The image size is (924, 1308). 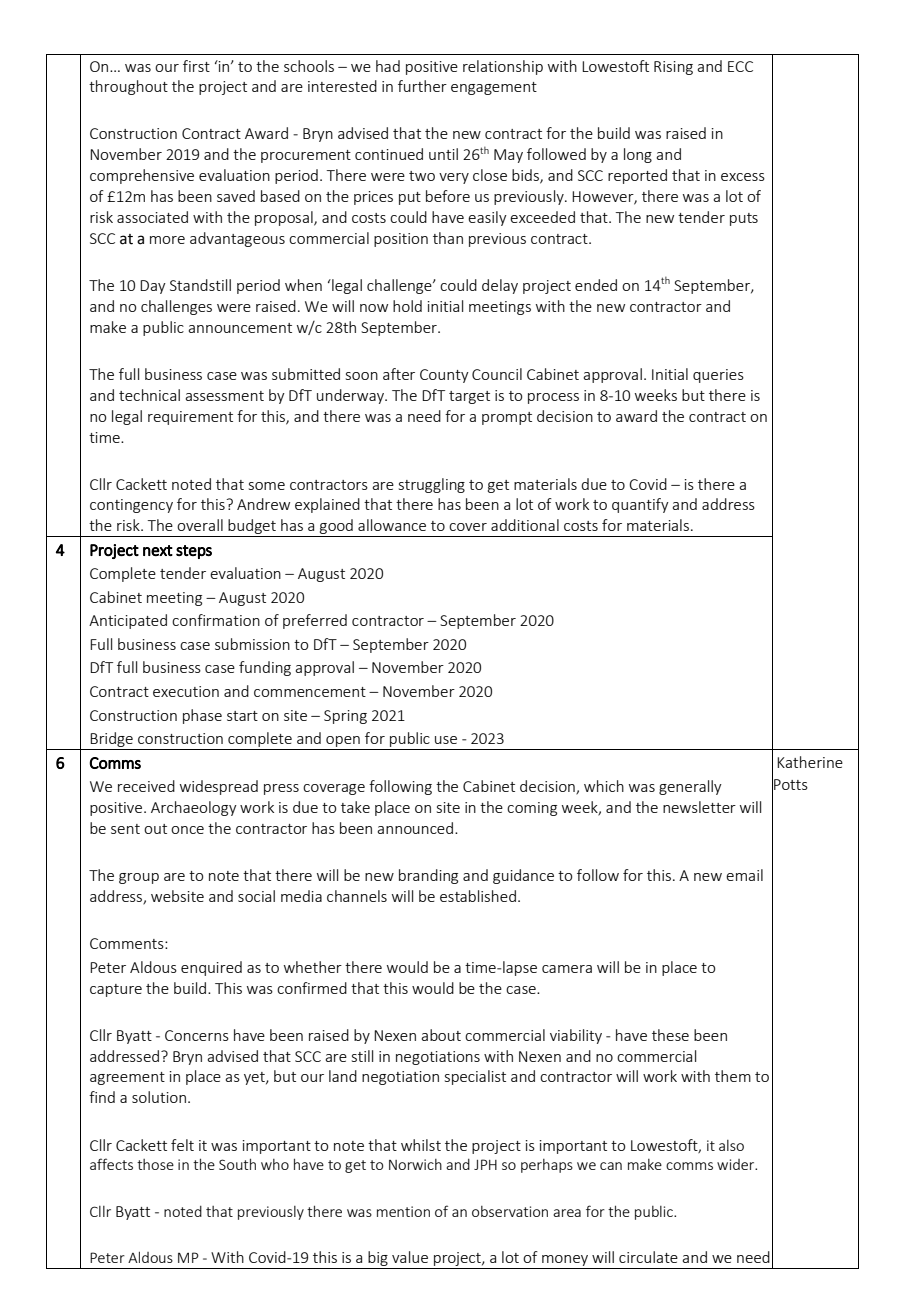 What do you see at coordinates (422, 86) in the screenshot?
I see `further` at bounding box center [422, 86].
